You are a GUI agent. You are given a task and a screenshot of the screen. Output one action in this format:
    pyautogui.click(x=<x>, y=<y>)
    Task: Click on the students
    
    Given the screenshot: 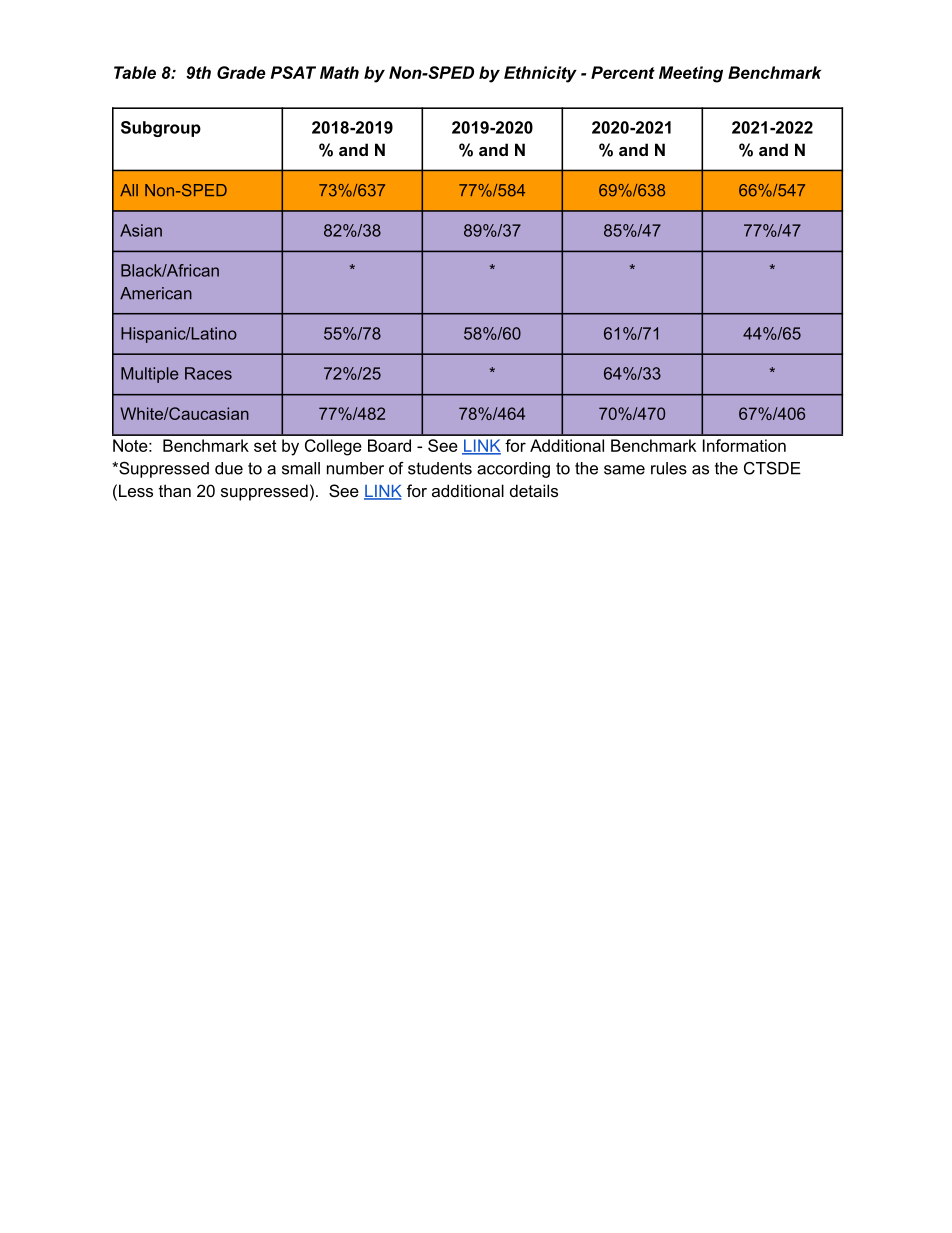 What is the action you would take?
    pyautogui.click(x=440, y=468)
